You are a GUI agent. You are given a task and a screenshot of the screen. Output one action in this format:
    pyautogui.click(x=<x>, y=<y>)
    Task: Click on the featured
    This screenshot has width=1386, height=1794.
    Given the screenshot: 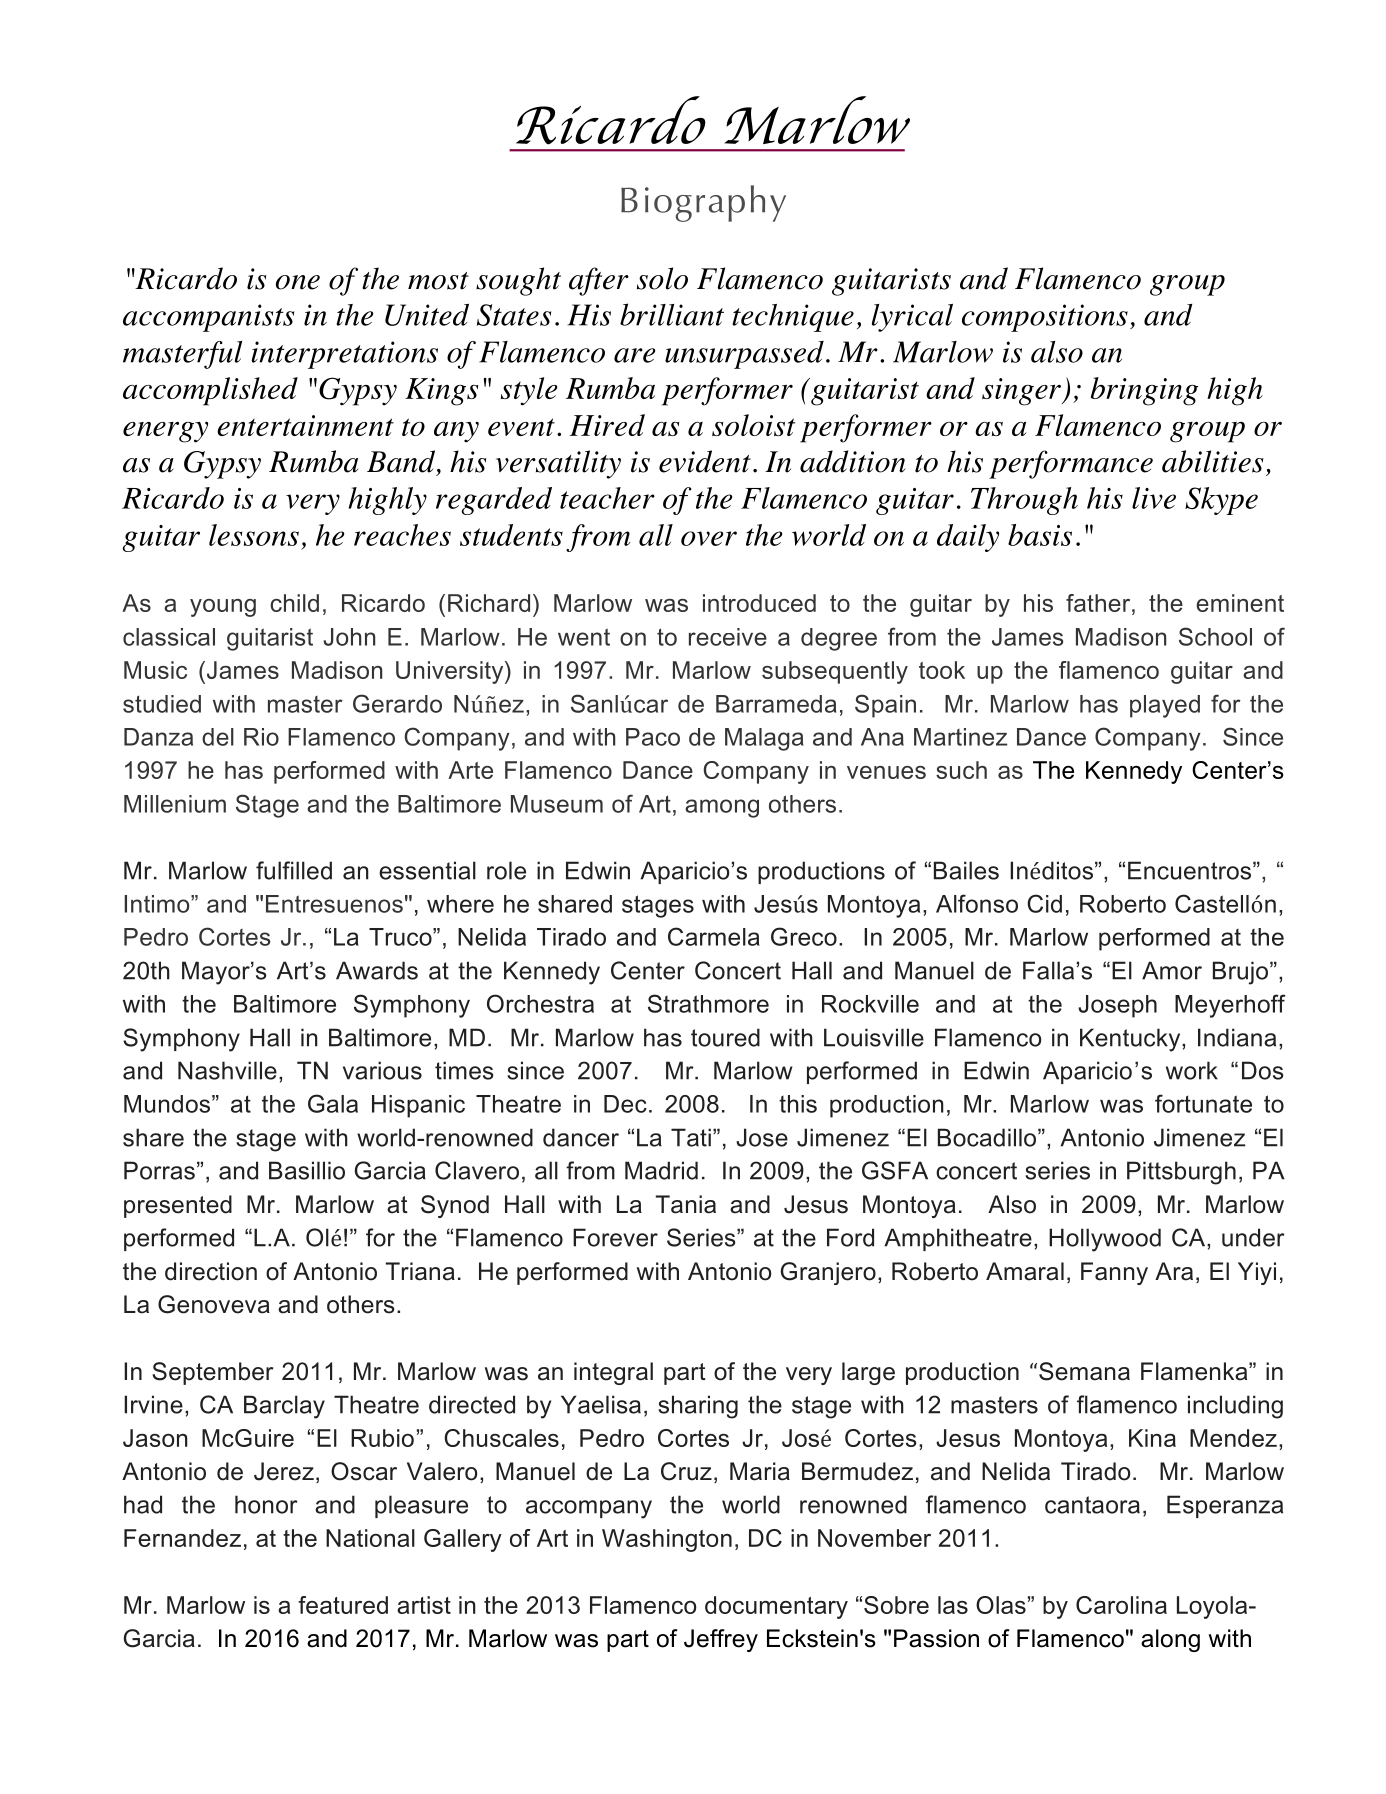 What is the action you would take?
    pyautogui.click(x=343, y=1605)
